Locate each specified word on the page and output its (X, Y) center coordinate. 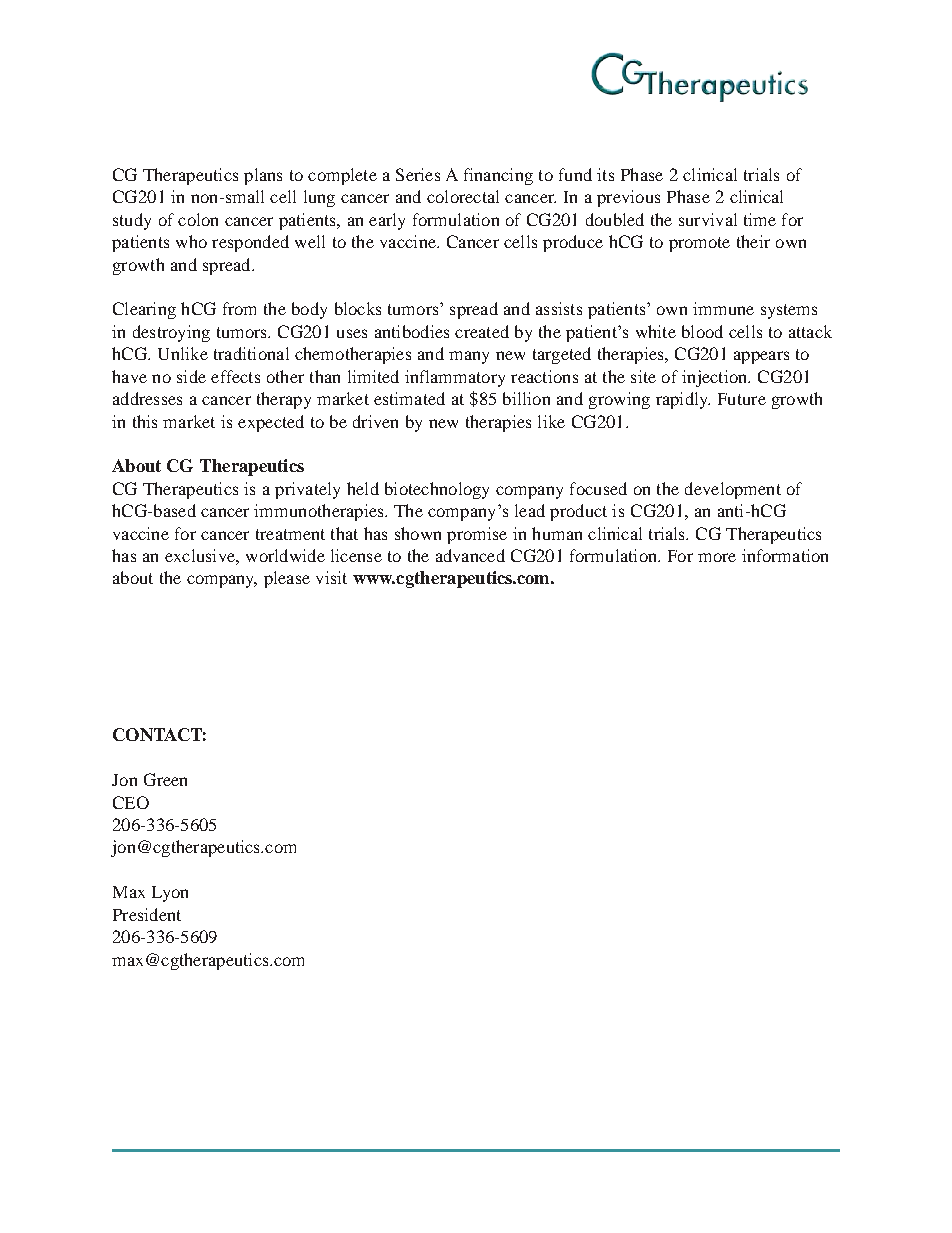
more (717, 557)
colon (198, 219)
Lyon (170, 894)
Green (165, 779)
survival (708, 219)
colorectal (463, 196)
